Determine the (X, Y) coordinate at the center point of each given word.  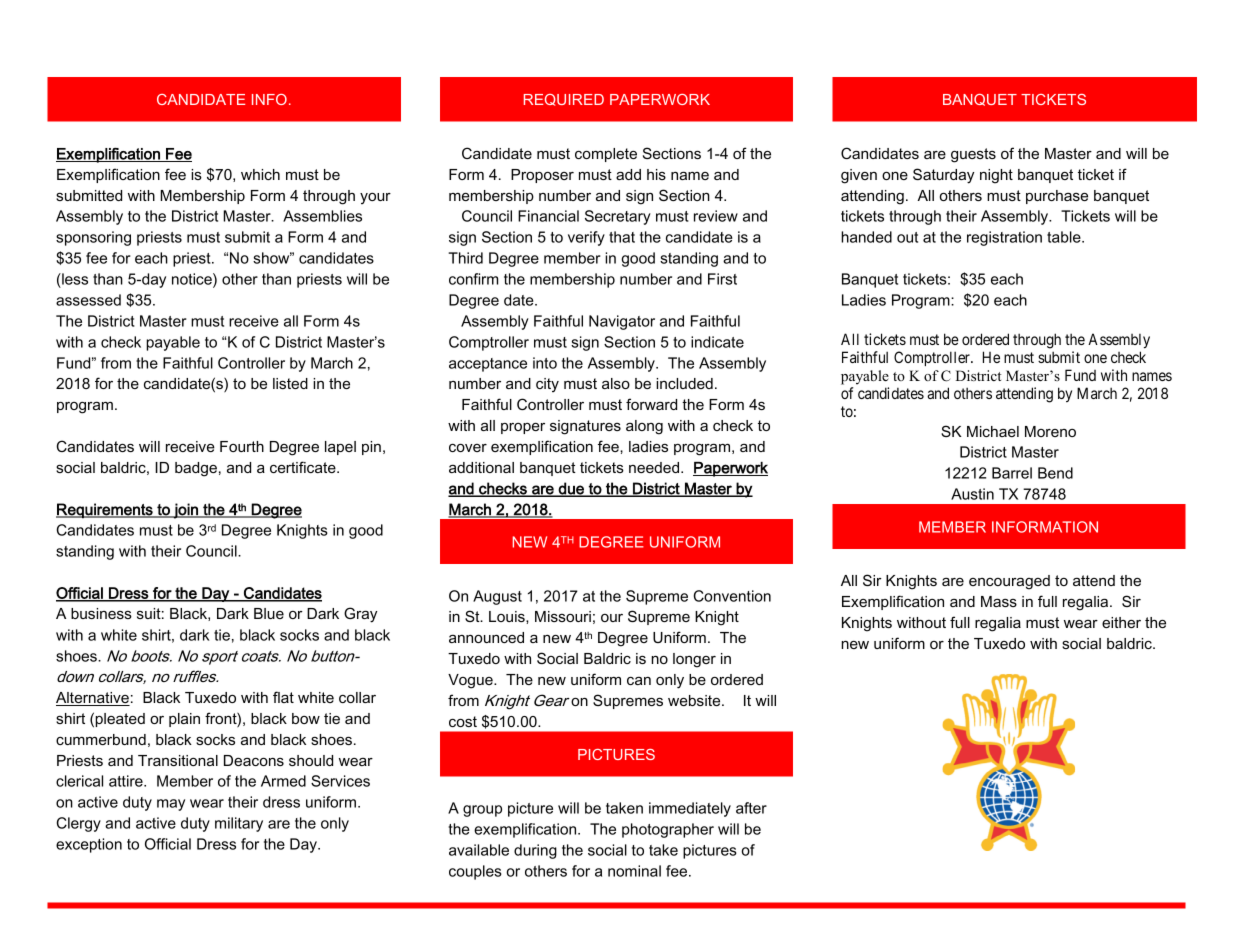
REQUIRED (564, 100)
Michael (993, 431)
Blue (269, 613)
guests (973, 155)
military (239, 824)
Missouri (563, 616)
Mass (999, 601)
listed (290, 383)
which (260, 174)
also (616, 383)
